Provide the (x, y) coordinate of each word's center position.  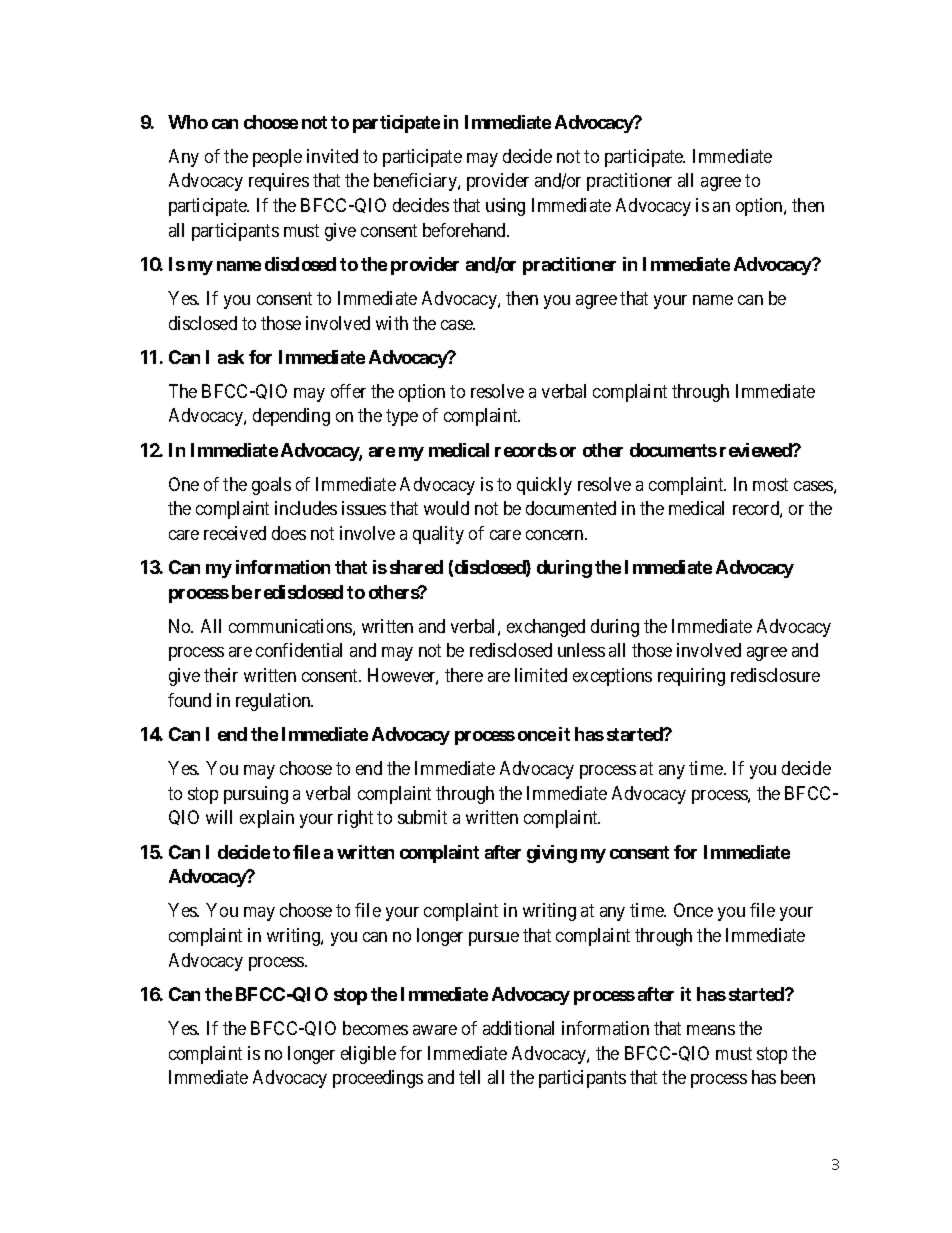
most (770, 484)
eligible (368, 1055)
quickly (544, 486)
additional (518, 1028)
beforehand (466, 230)
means (711, 1030)
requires (279, 182)
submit (422, 817)
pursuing (256, 795)
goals (271, 486)
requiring (691, 677)
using (505, 207)
